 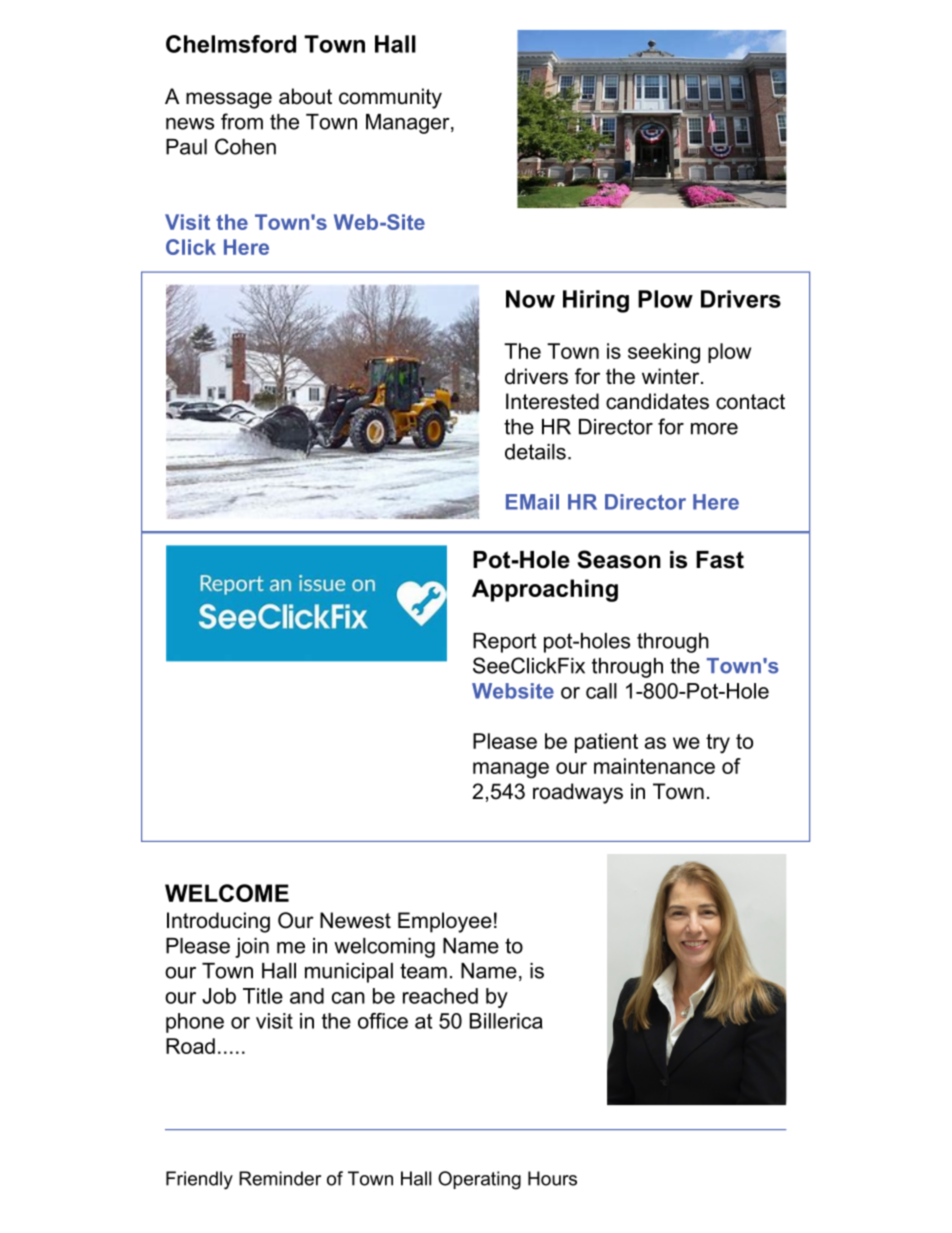 I want to click on Report, so click(x=505, y=643).
